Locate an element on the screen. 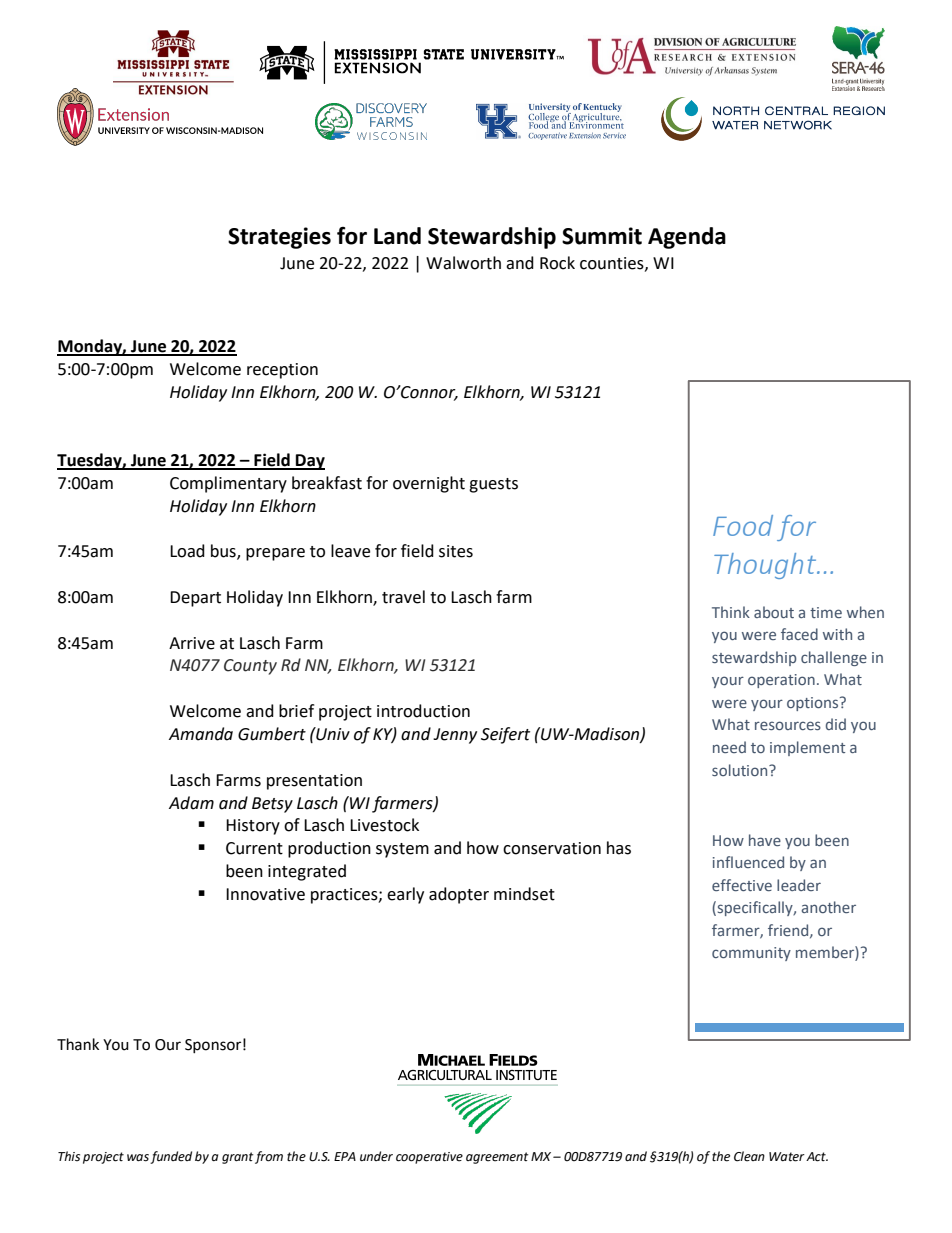 This screenshot has width=952, height=1233. operation is located at coordinates (781, 681).
